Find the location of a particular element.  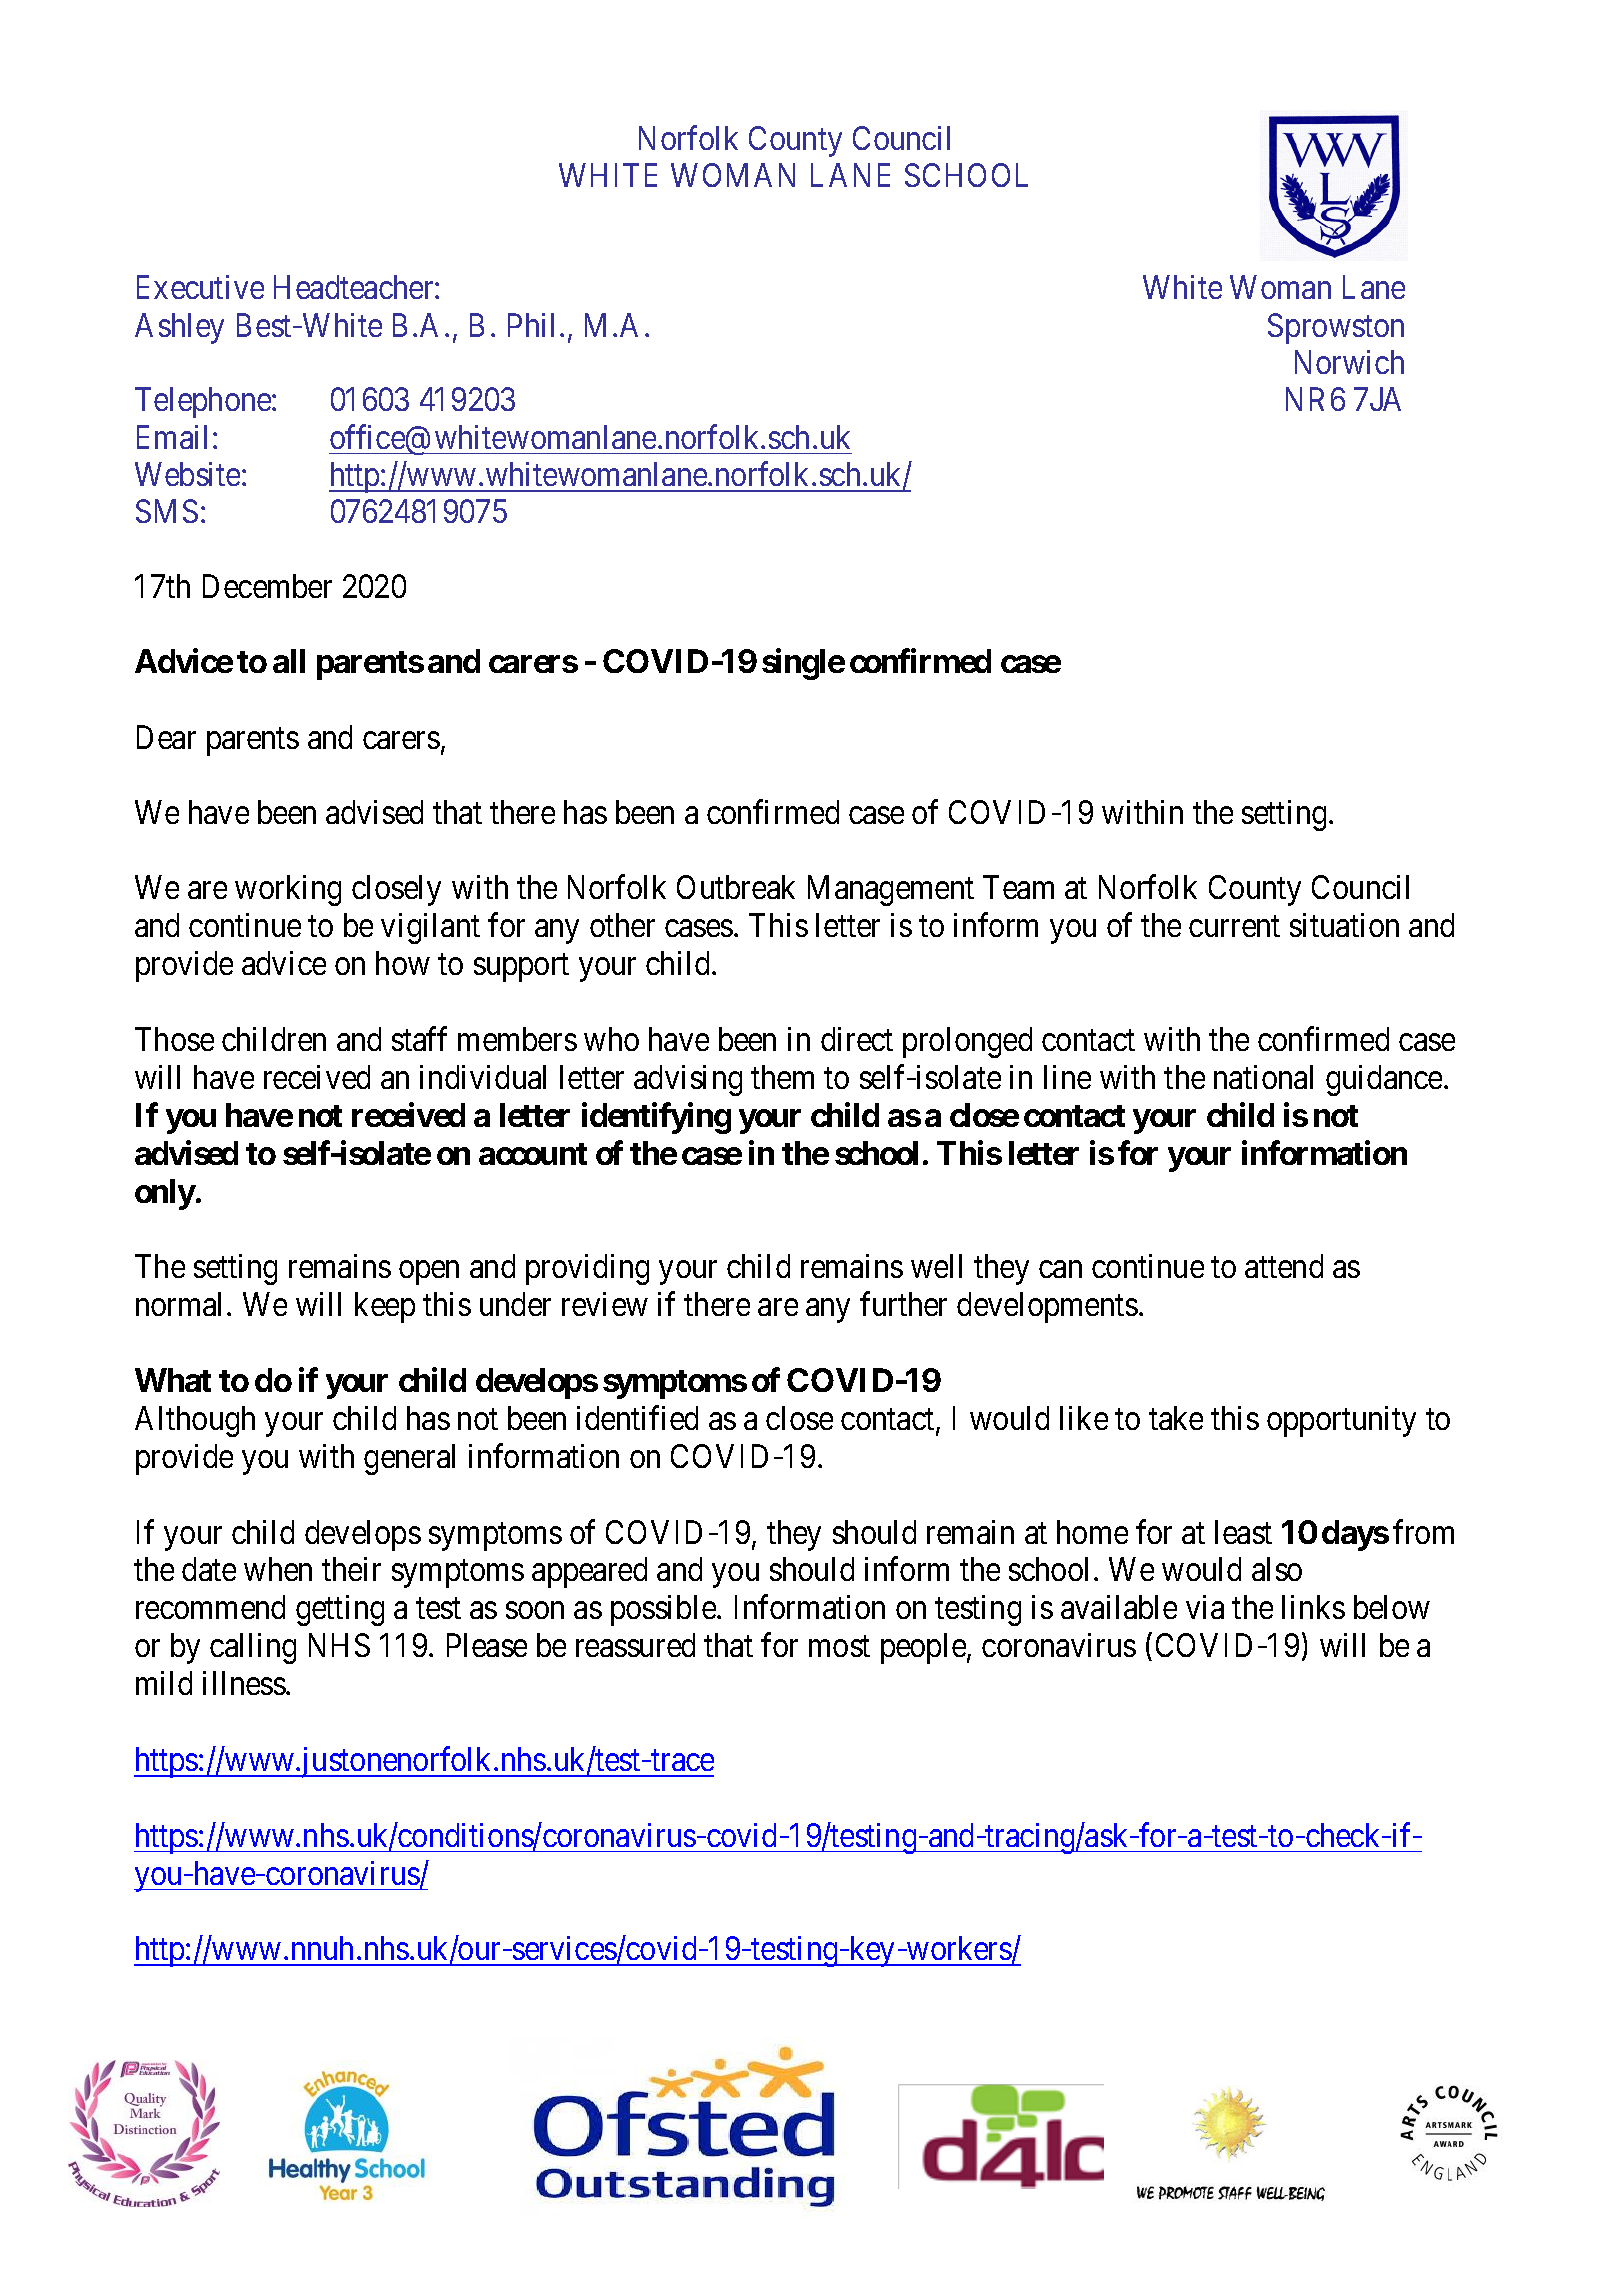

attend is located at coordinates (1284, 1266).
